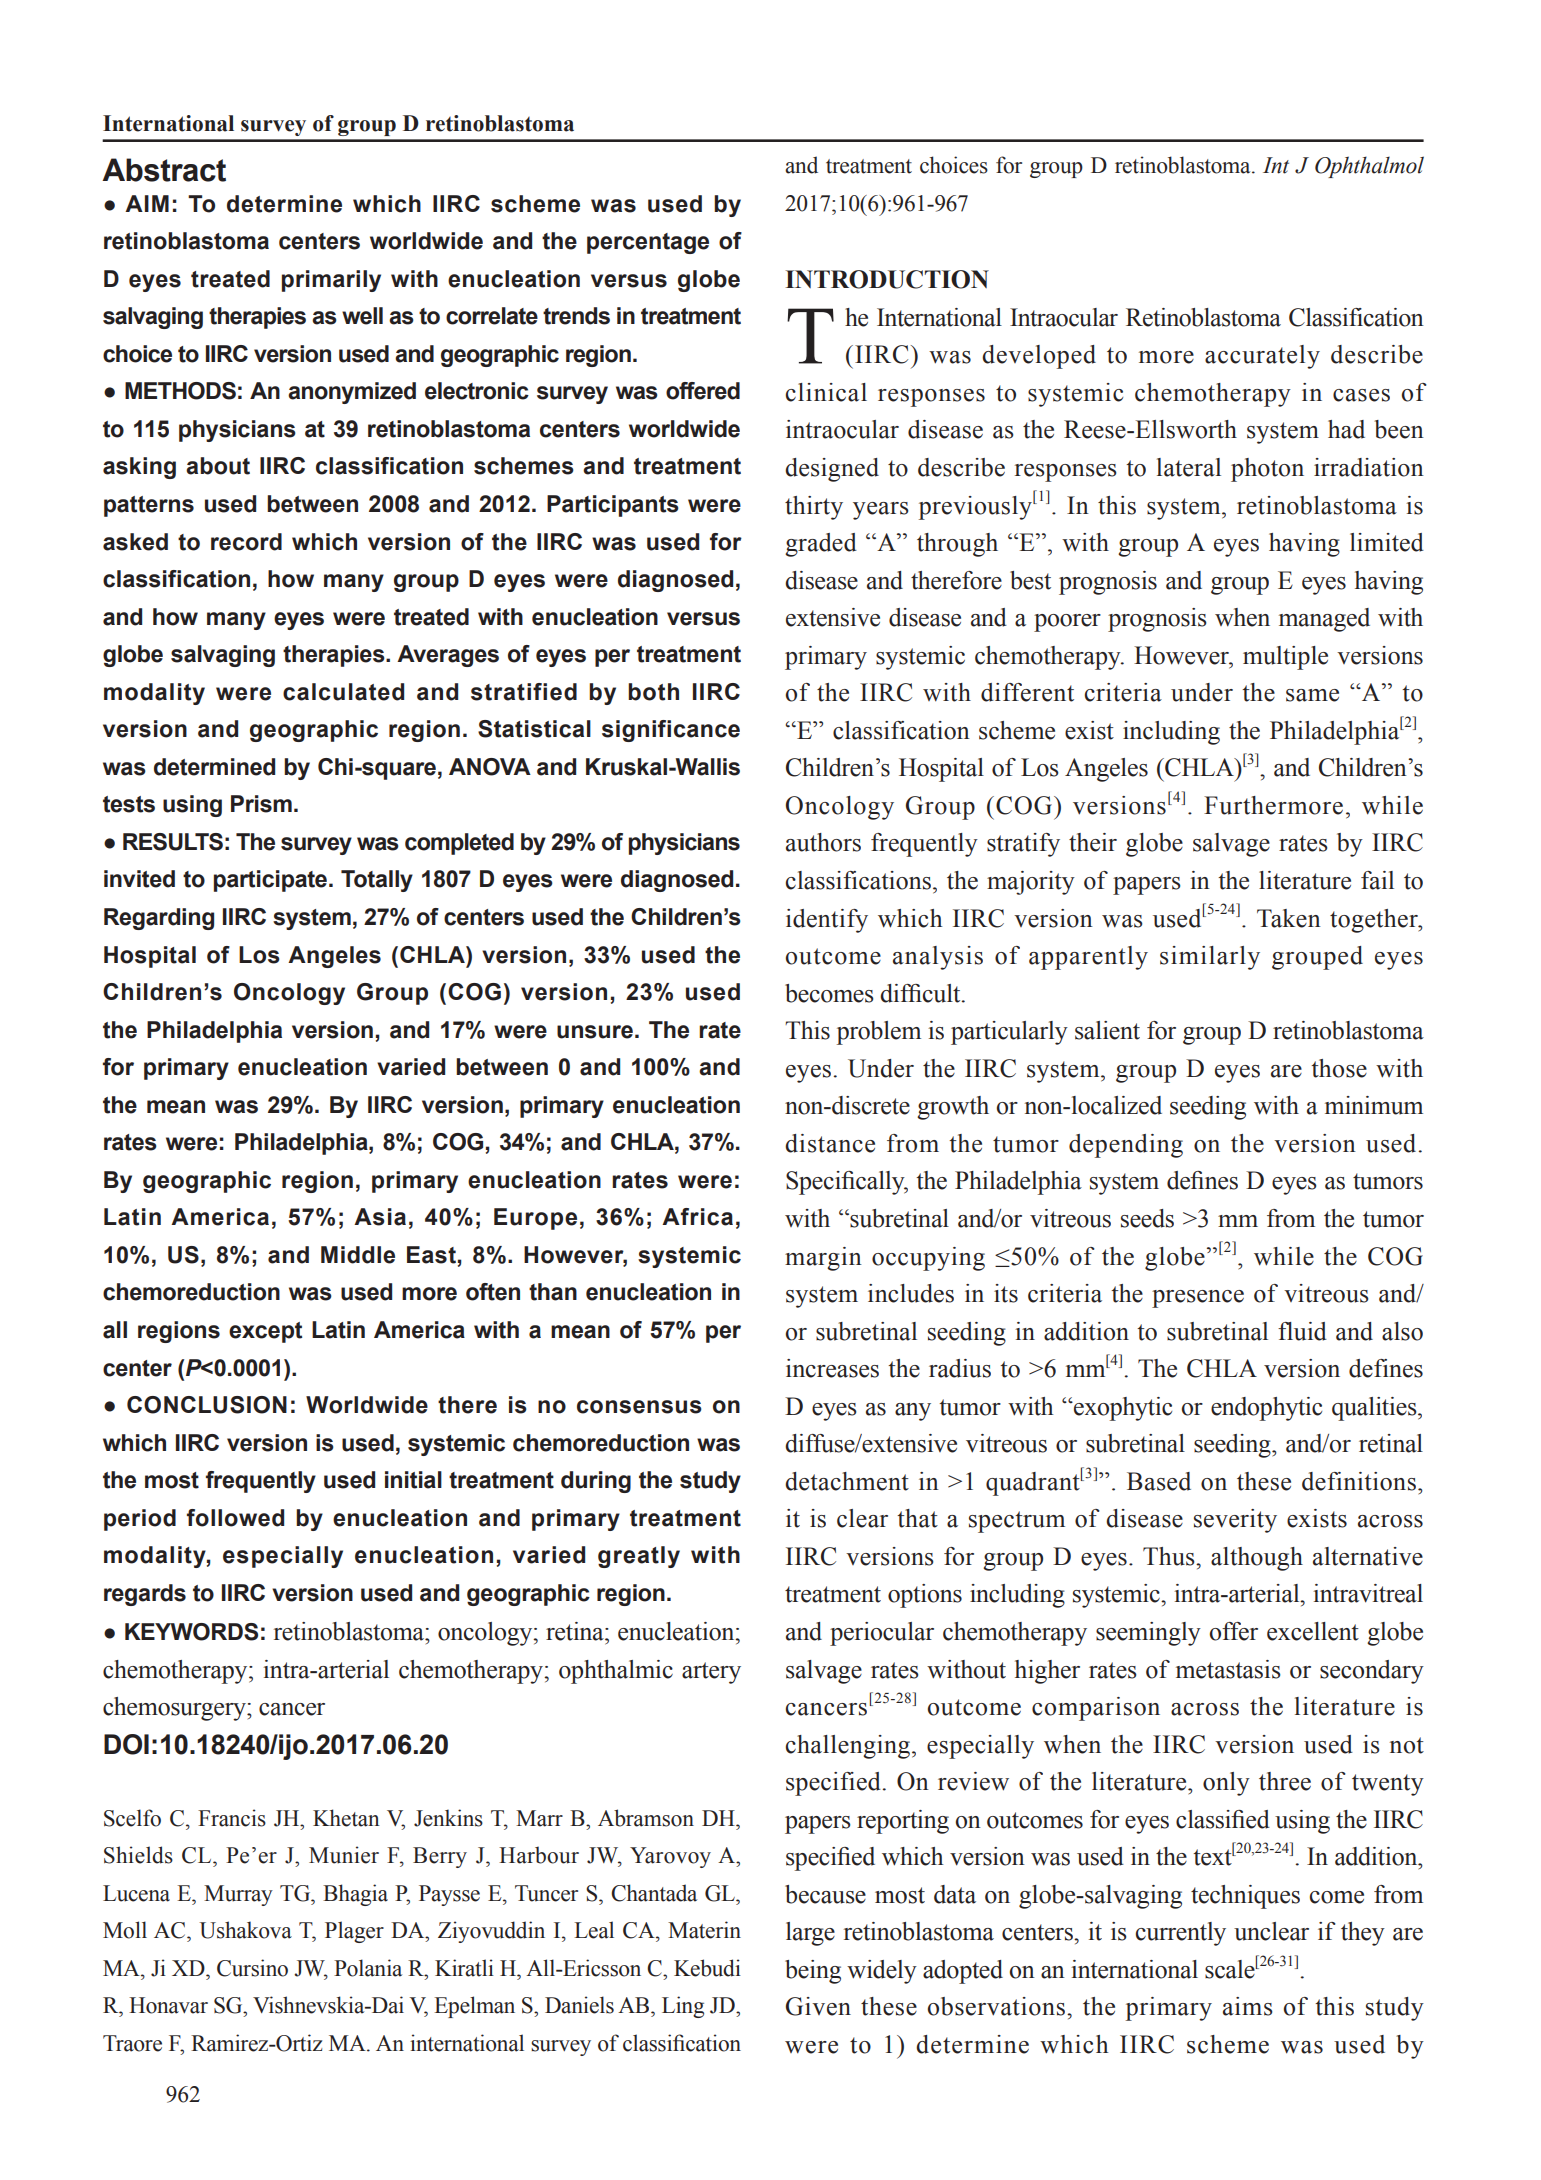 This screenshot has width=1541, height=2180. Describe the element at coordinates (1285, 658) in the screenshot. I see `multiple` at that location.
